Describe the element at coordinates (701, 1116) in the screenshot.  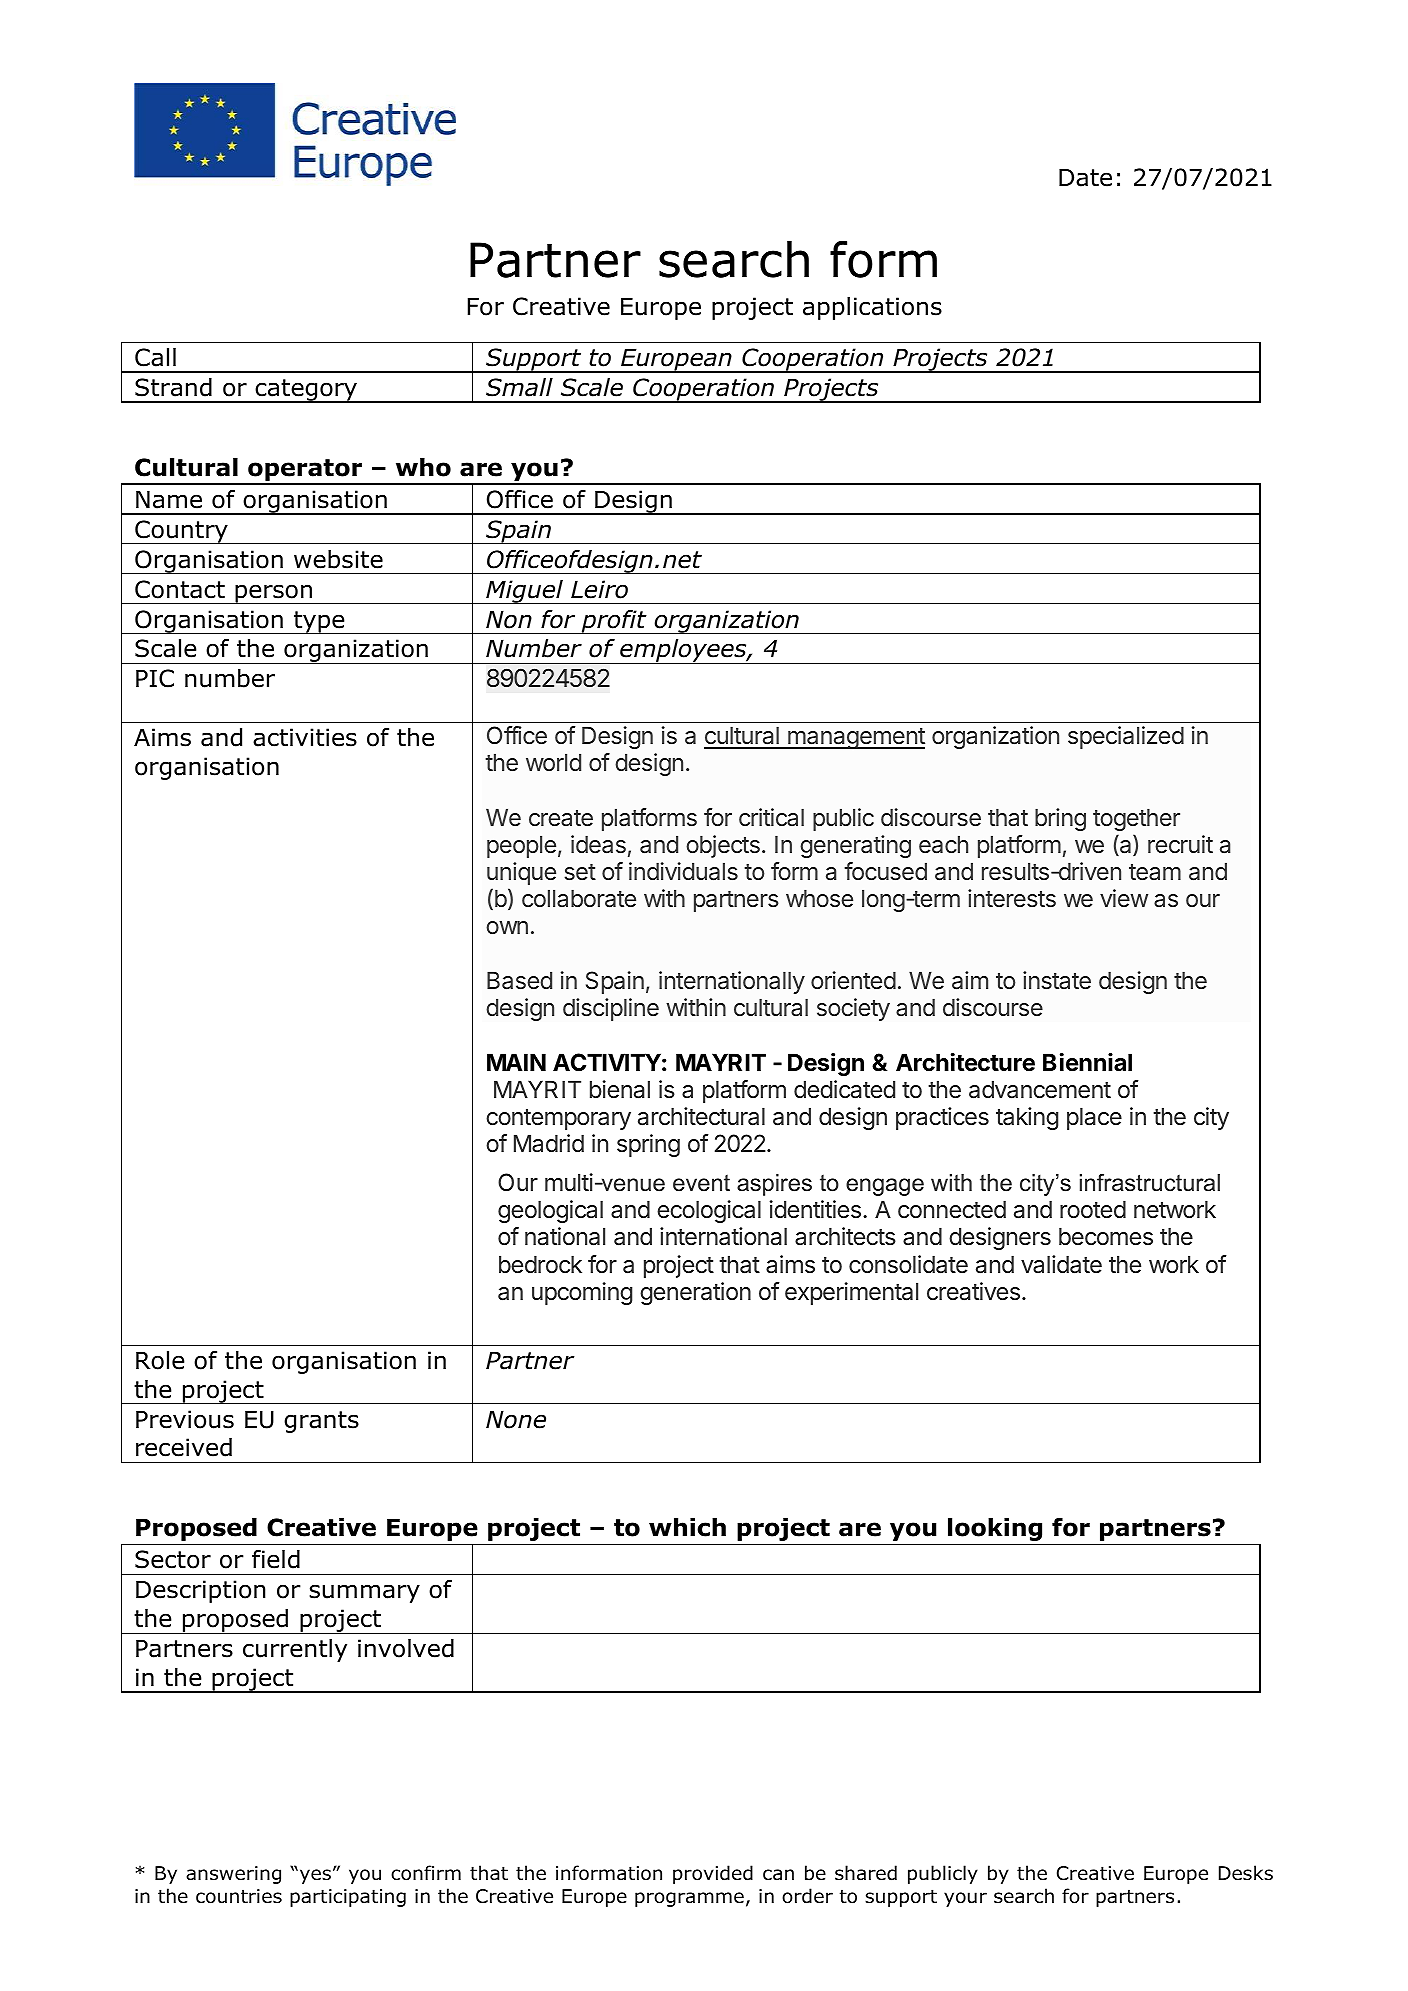
I see `architectural` at that location.
